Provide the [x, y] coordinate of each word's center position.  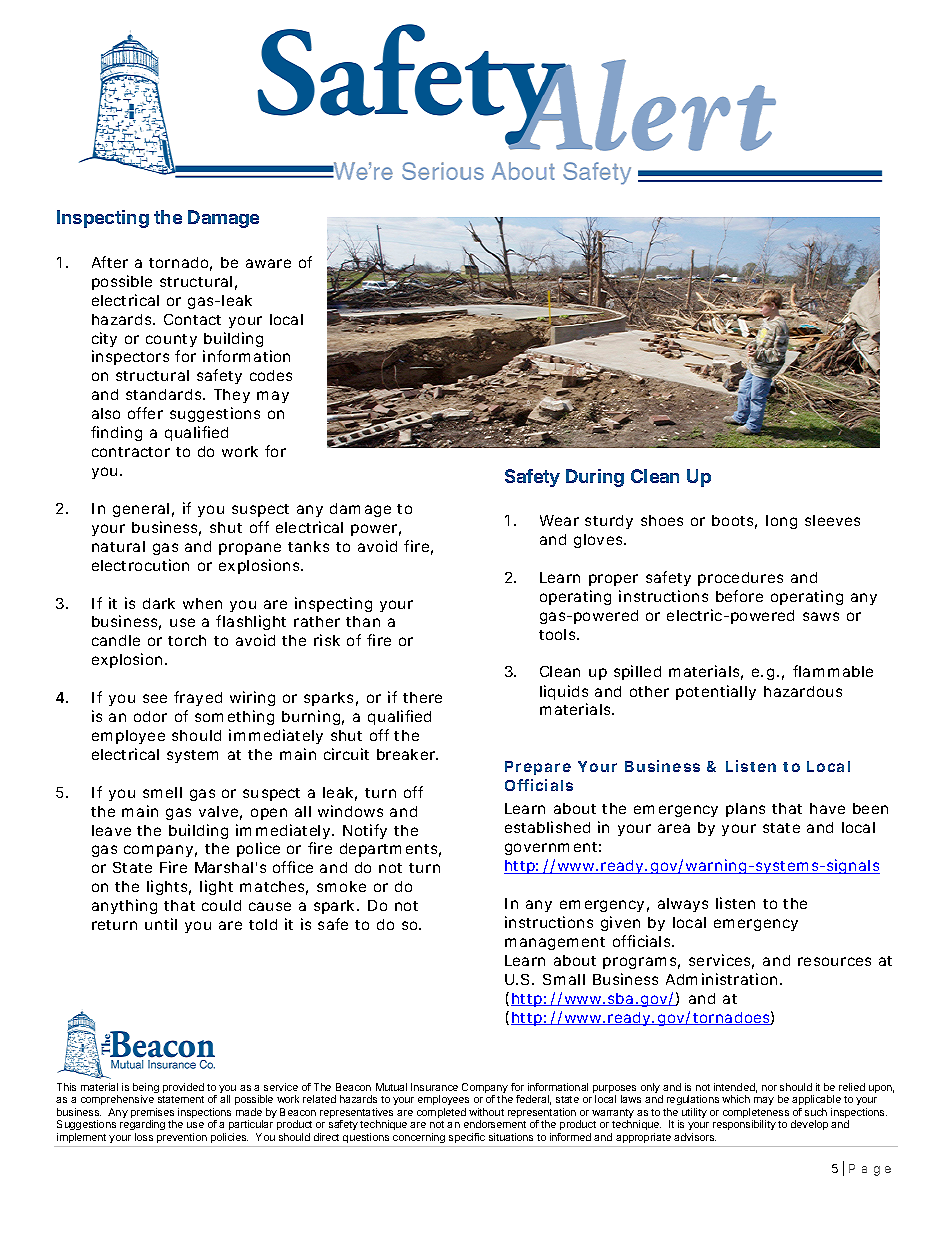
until [161, 924]
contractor [131, 452]
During [595, 478]
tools [559, 634]
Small [564, 979]
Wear [559, 520]
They [232, 396]
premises [152, 1114]
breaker [407, 754]
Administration [724, 979]
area [674, 828]
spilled [637, 672]
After [110, 262]
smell [162, 792]
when [202, 603]
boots [734, 522]
